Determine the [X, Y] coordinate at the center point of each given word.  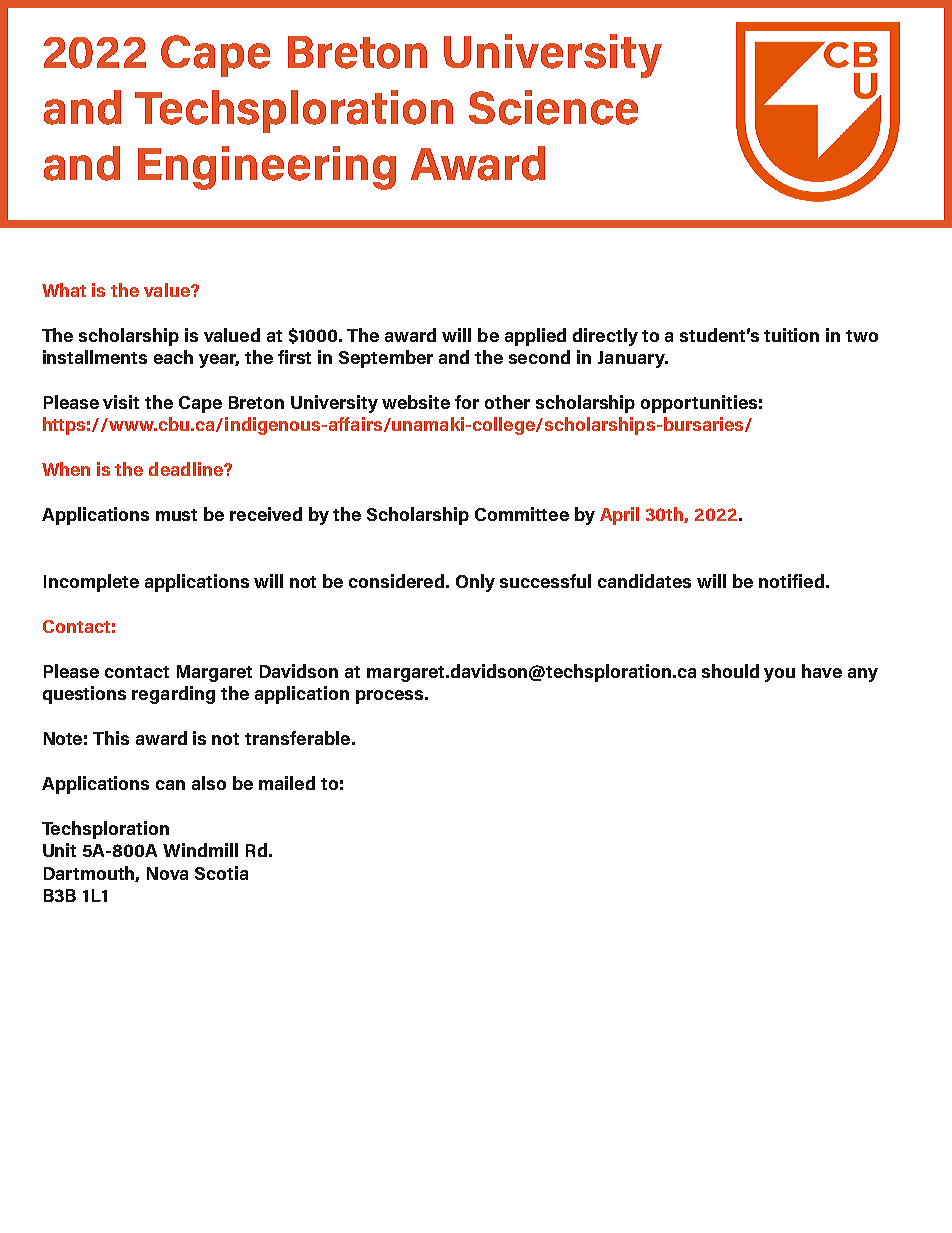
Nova [167, 873]
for [467, 402]
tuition [791, 335]
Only [475, 583]
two [862, 336]
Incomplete [91, 583]
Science [553, 107]
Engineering [267, 168]
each [173, 357]
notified [791, 581]
